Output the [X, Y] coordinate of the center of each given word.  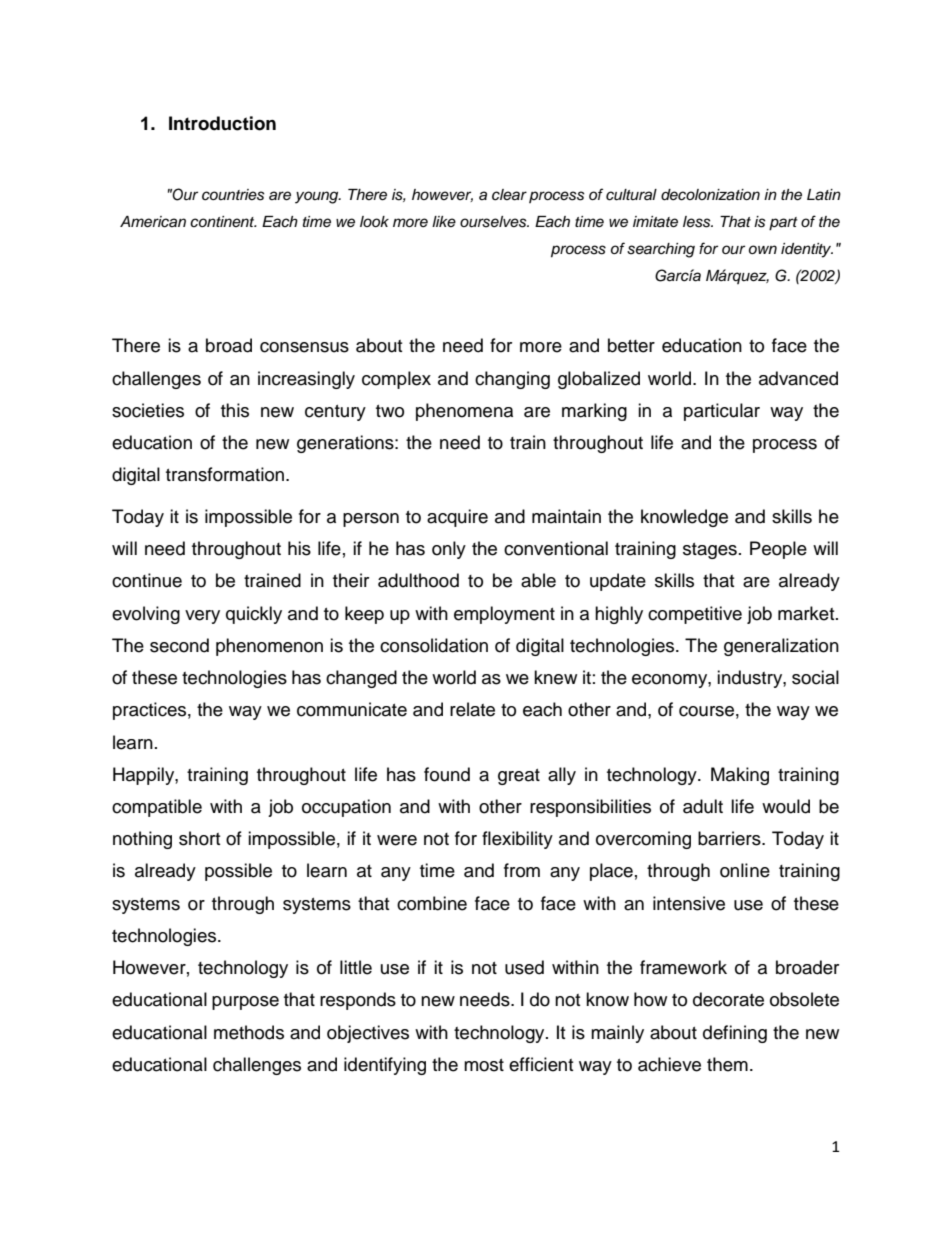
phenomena [464, 412]
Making [740, 776]
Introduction [222, 123]
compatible [157, 808]
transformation [226, 474]
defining [735, 1034]
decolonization [710, 195]
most [484, 1065]
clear [509, 195]
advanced [798, 378]
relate [472, 709]
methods [249, 1032]
